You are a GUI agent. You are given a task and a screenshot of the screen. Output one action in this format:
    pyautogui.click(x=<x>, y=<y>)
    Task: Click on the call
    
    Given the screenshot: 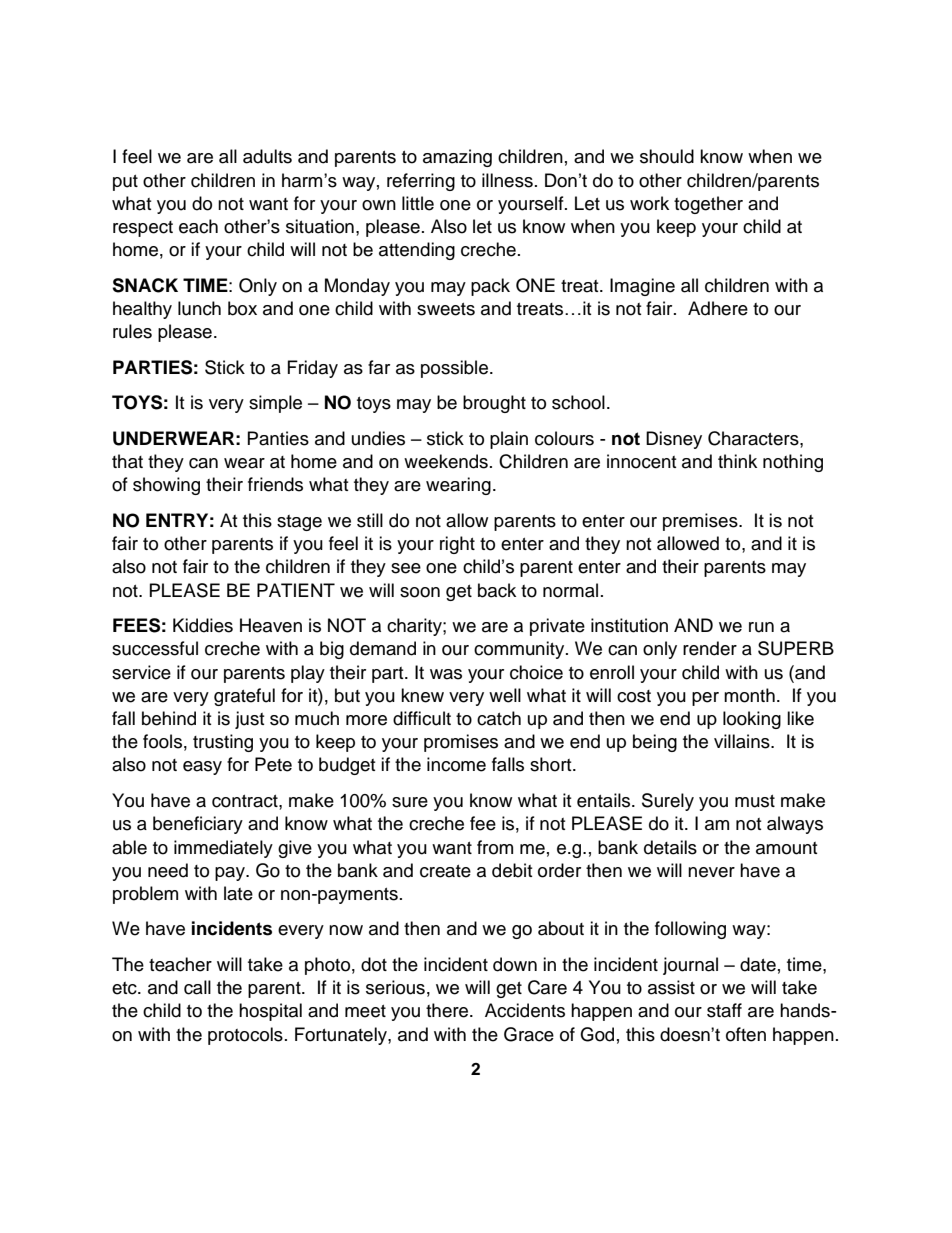 What is the action you would take?
    pyautogui.click(x=197, y=987)
